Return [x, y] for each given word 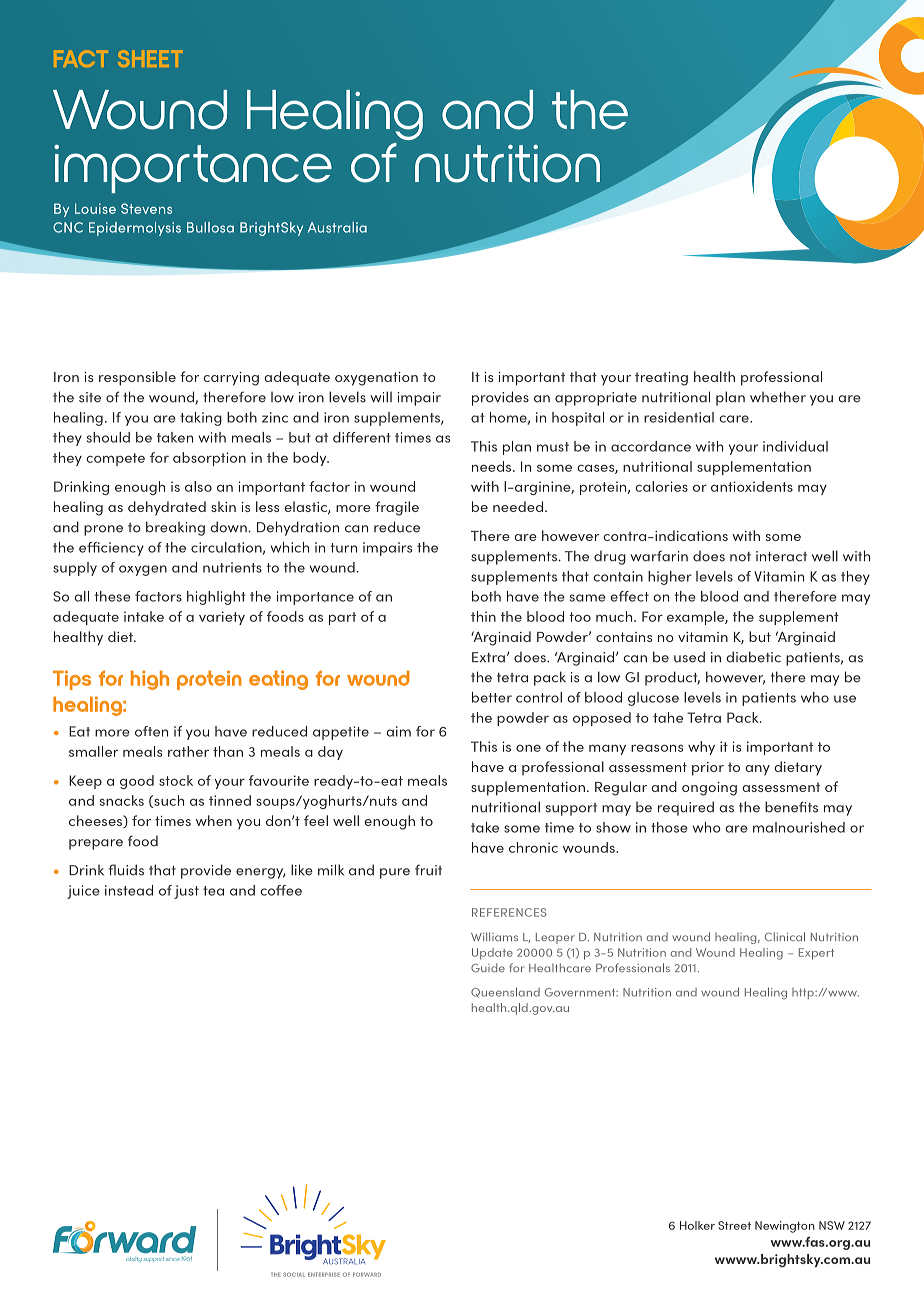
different [362, 437]
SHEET [150, 58]
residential [679, 417]
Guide [488, 967]
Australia [337, 227]
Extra [488, 657]
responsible [137, 378]
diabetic [753, 657]
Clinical [785, 936]
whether [778, 397]
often [151, 731]
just [186, 892]
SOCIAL [294, 1274]
